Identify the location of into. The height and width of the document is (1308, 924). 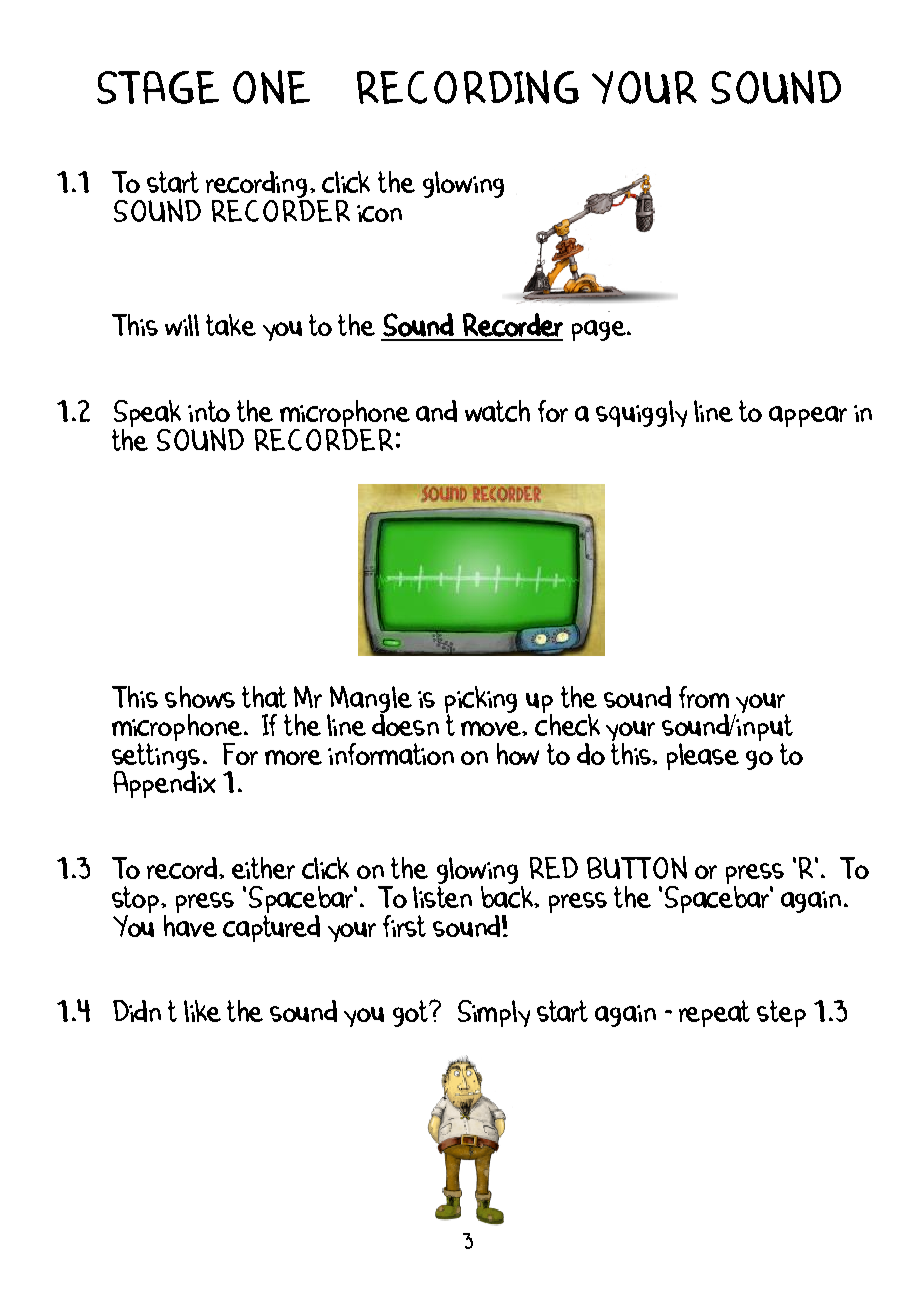
(209, 411).
